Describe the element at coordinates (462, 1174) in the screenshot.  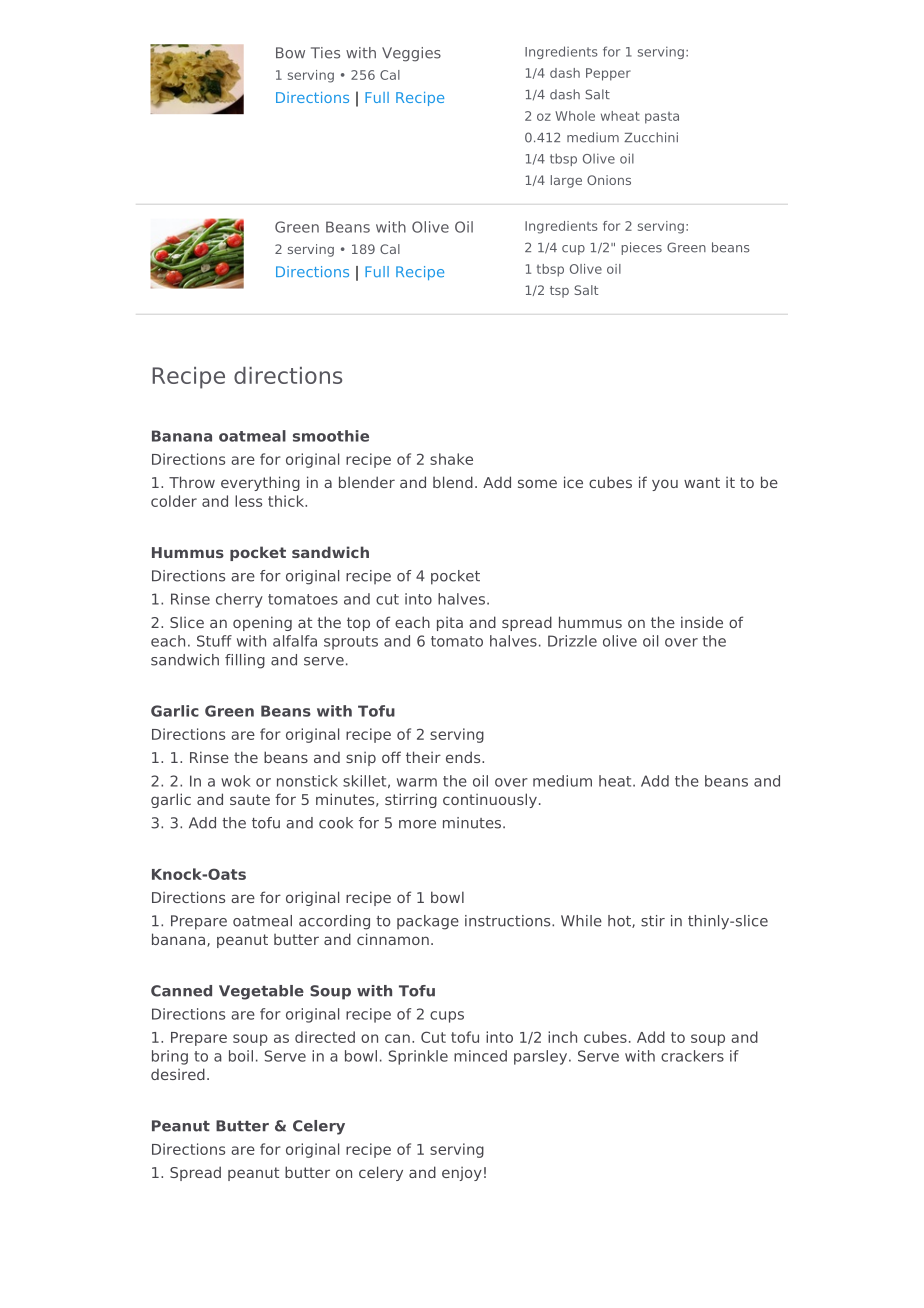
I see `enjoy` at that location.
